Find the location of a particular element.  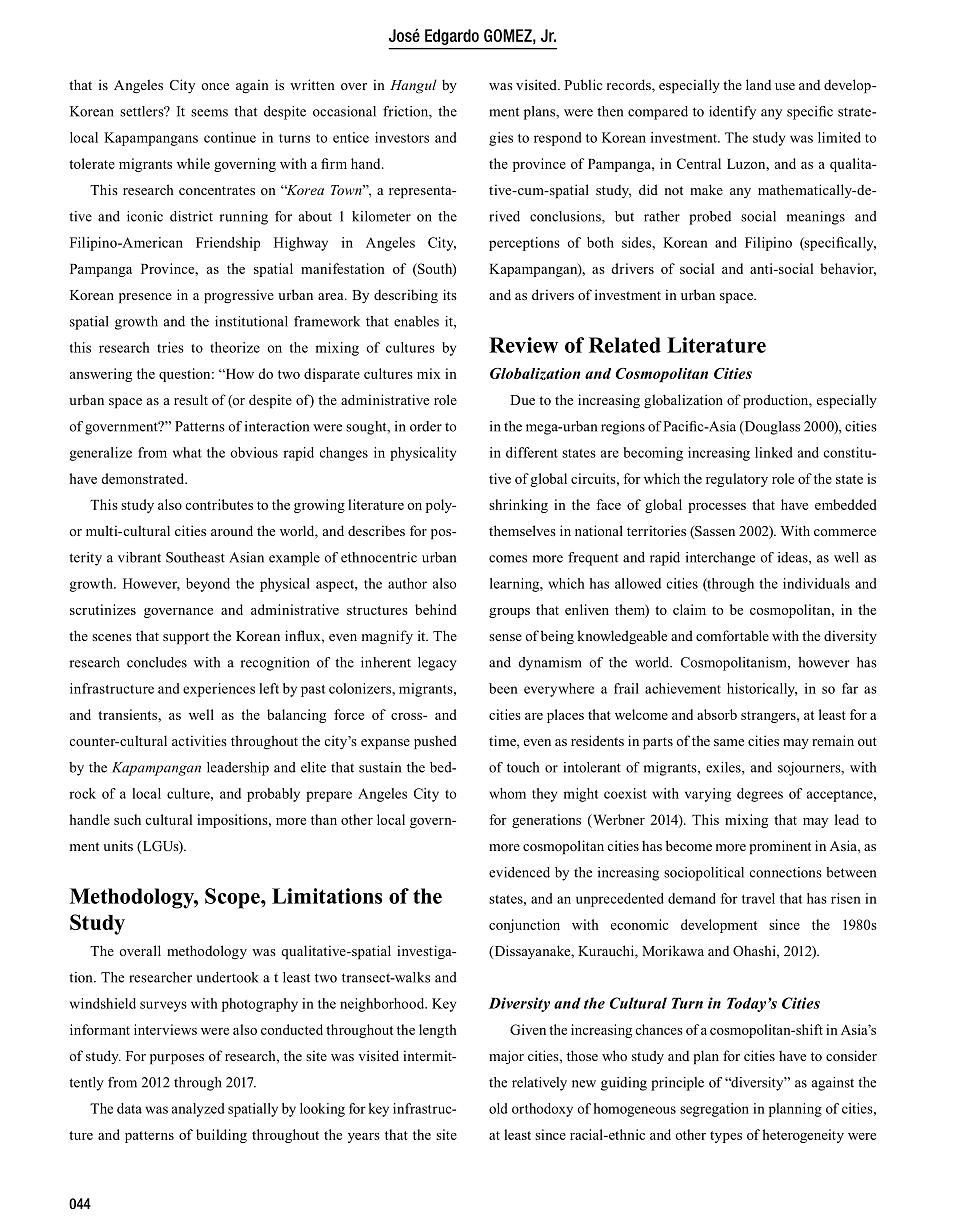

types is located at coordinates (726, 1137).
